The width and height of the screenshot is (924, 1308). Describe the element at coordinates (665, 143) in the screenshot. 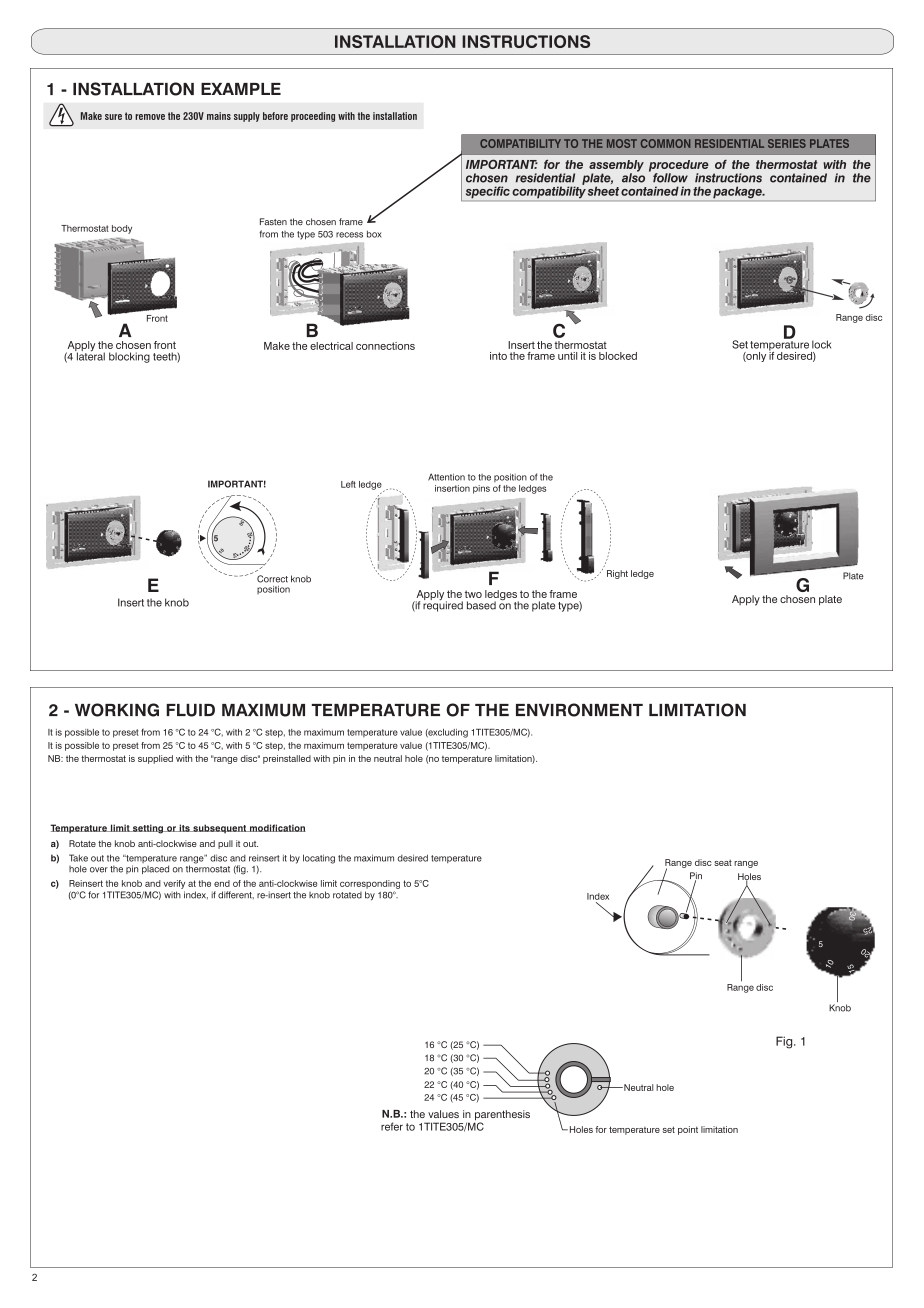

I see `COMMON` at that location.
